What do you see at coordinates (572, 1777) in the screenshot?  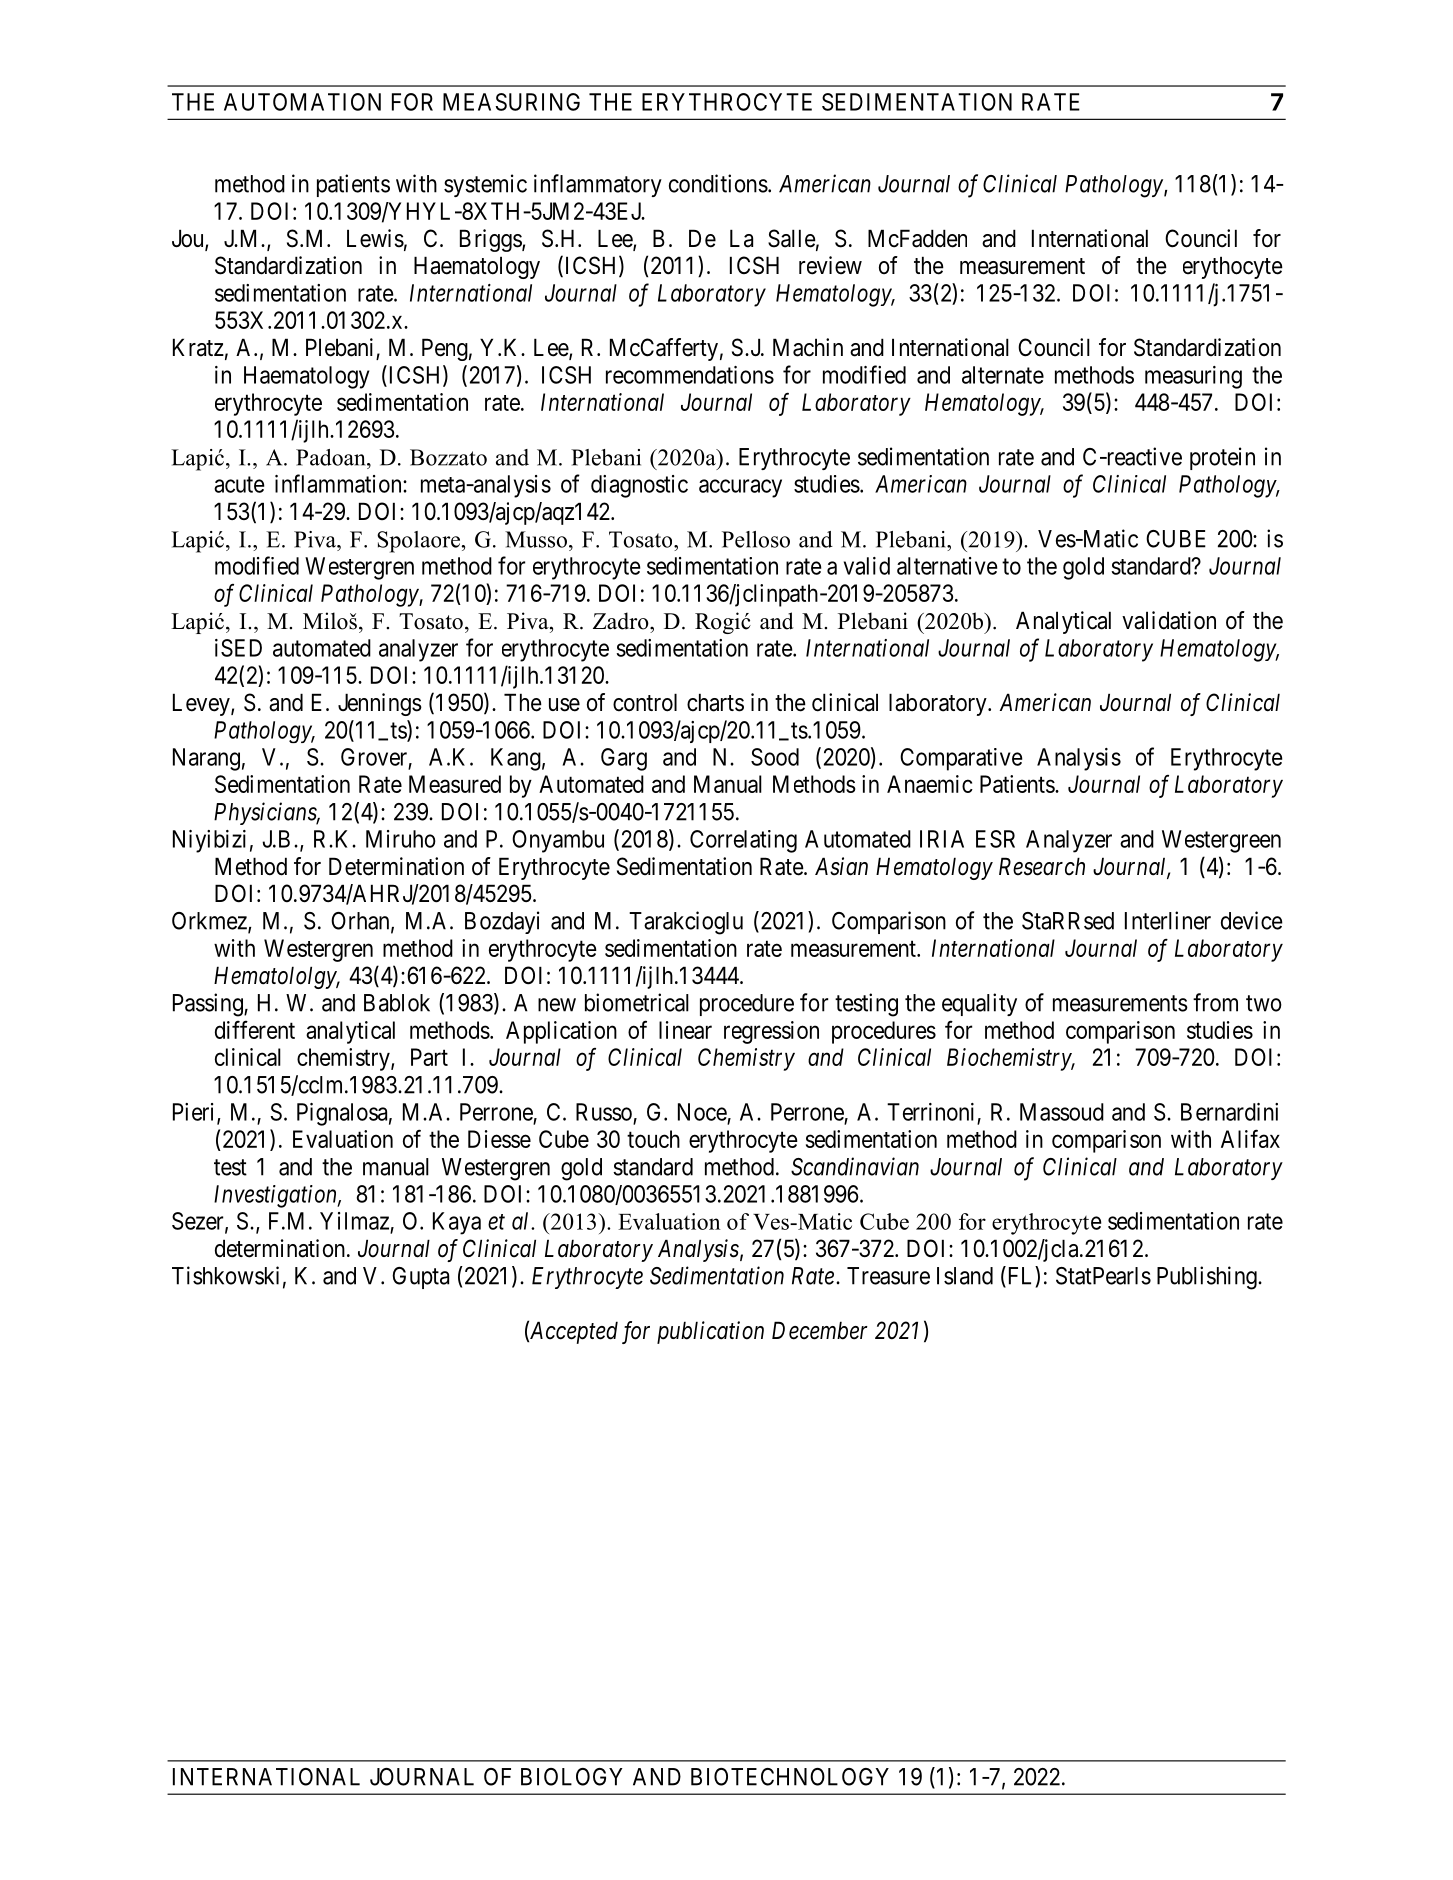 I see `BIOLOGY` at bounding box center [572, 1777].
